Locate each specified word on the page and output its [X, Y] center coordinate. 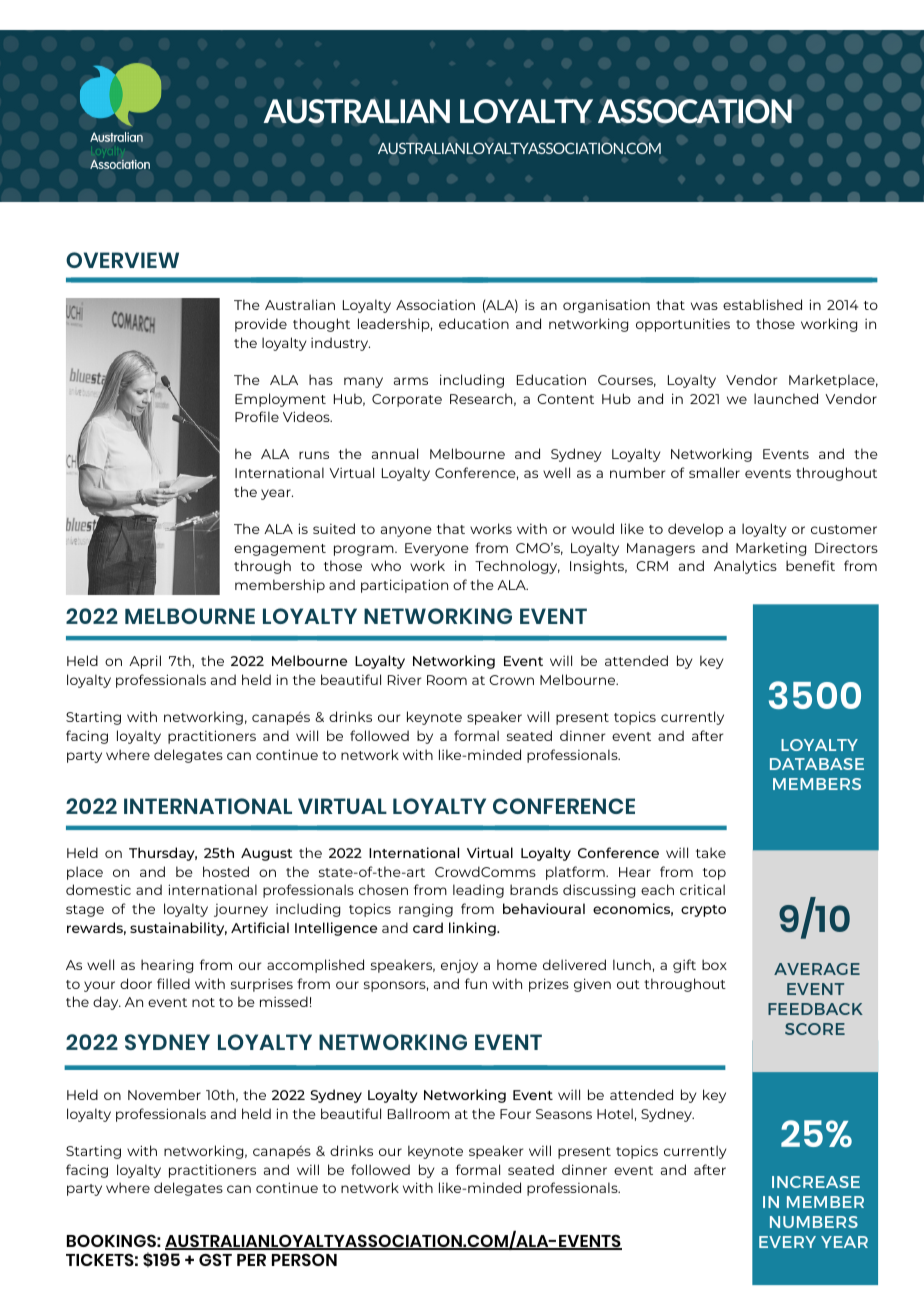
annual [395, 453]
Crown [511, 680]
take [711, 852]
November [164, 1094]
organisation [606, 306]
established [762, 304]
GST [215, 1260]
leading [478, 891]
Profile [257, 416]
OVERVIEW [122, 260]
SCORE [815, 1029]
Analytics [745, 567]
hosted [226, 871]
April [145, 662]
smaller [714, 472]
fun [476, 983]
